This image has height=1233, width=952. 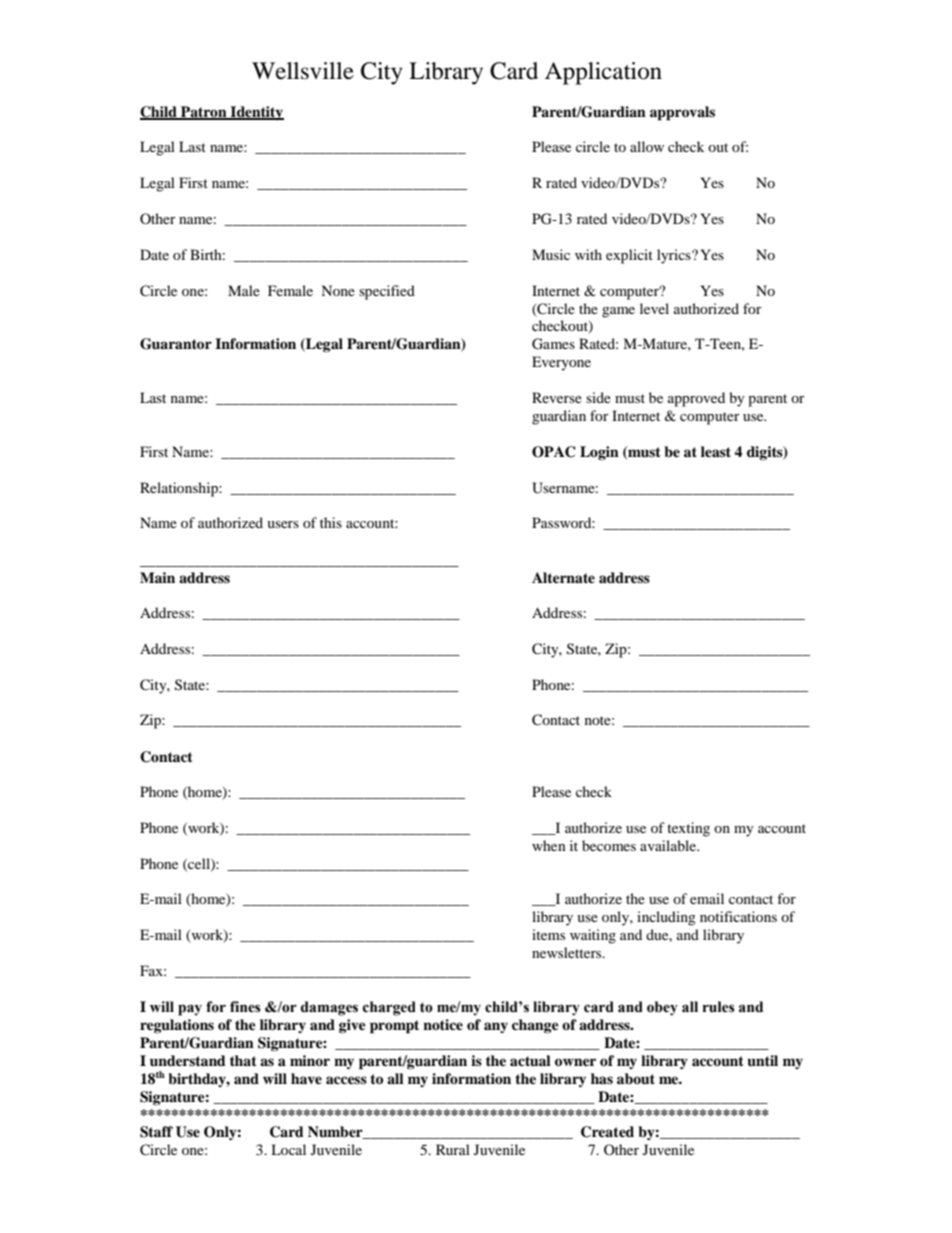 I want to click on that, so click(x=243, y=1060).
